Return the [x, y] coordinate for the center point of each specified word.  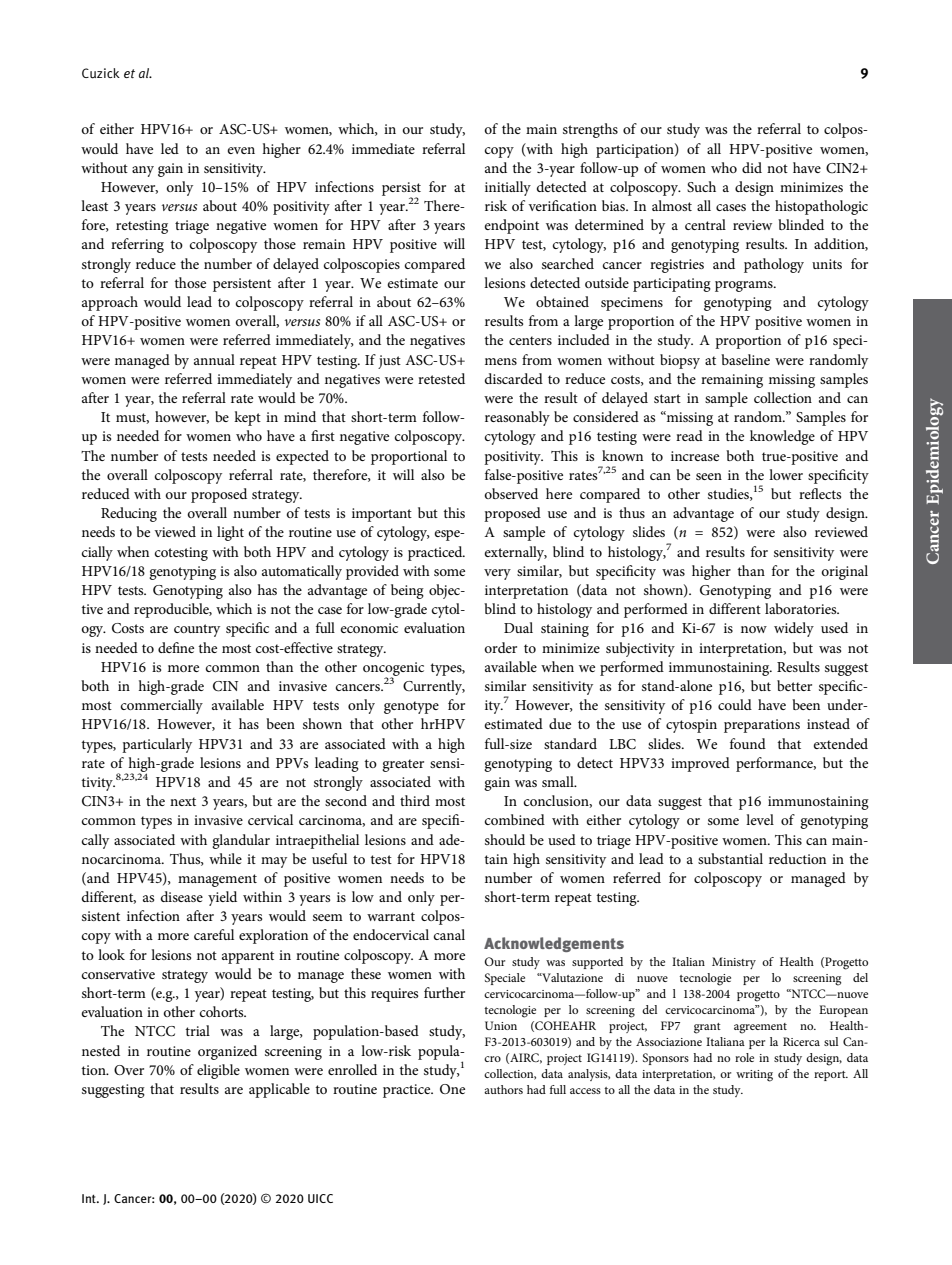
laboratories [802, 608]
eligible [218, 1071]
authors [503, 1089]
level [760, 819]
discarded [514, 378]
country [197, 630]
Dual [518, 627]
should [505, 839]
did [752, 167]
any [143, 171]
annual [214, 359]
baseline [745, 359]
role [744, 1057]
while [225, 858]
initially [508, 188]
